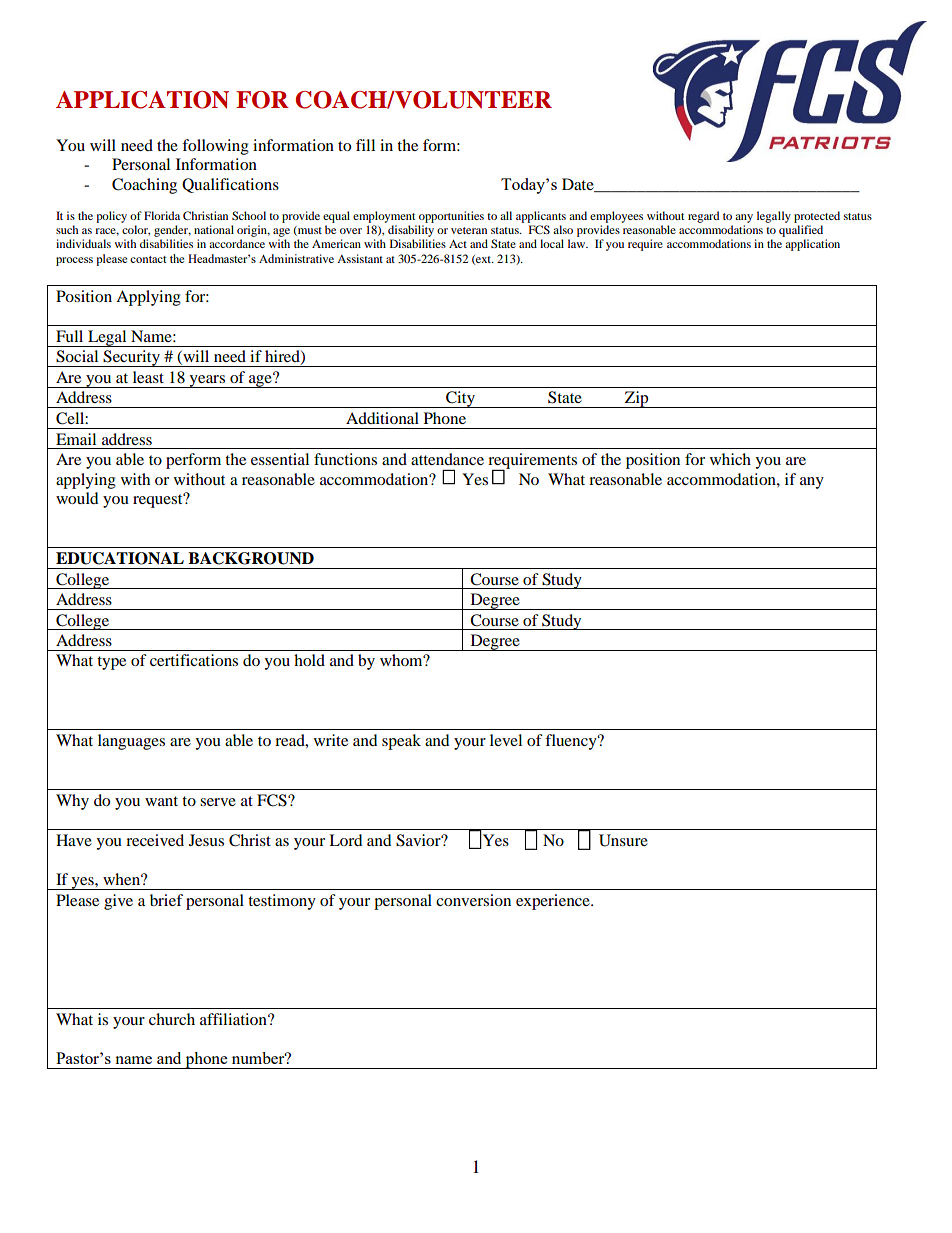  What do you see at coordinates (554, 902) in the screenshot?
I see `experience` at bounding box center [554, 902].
